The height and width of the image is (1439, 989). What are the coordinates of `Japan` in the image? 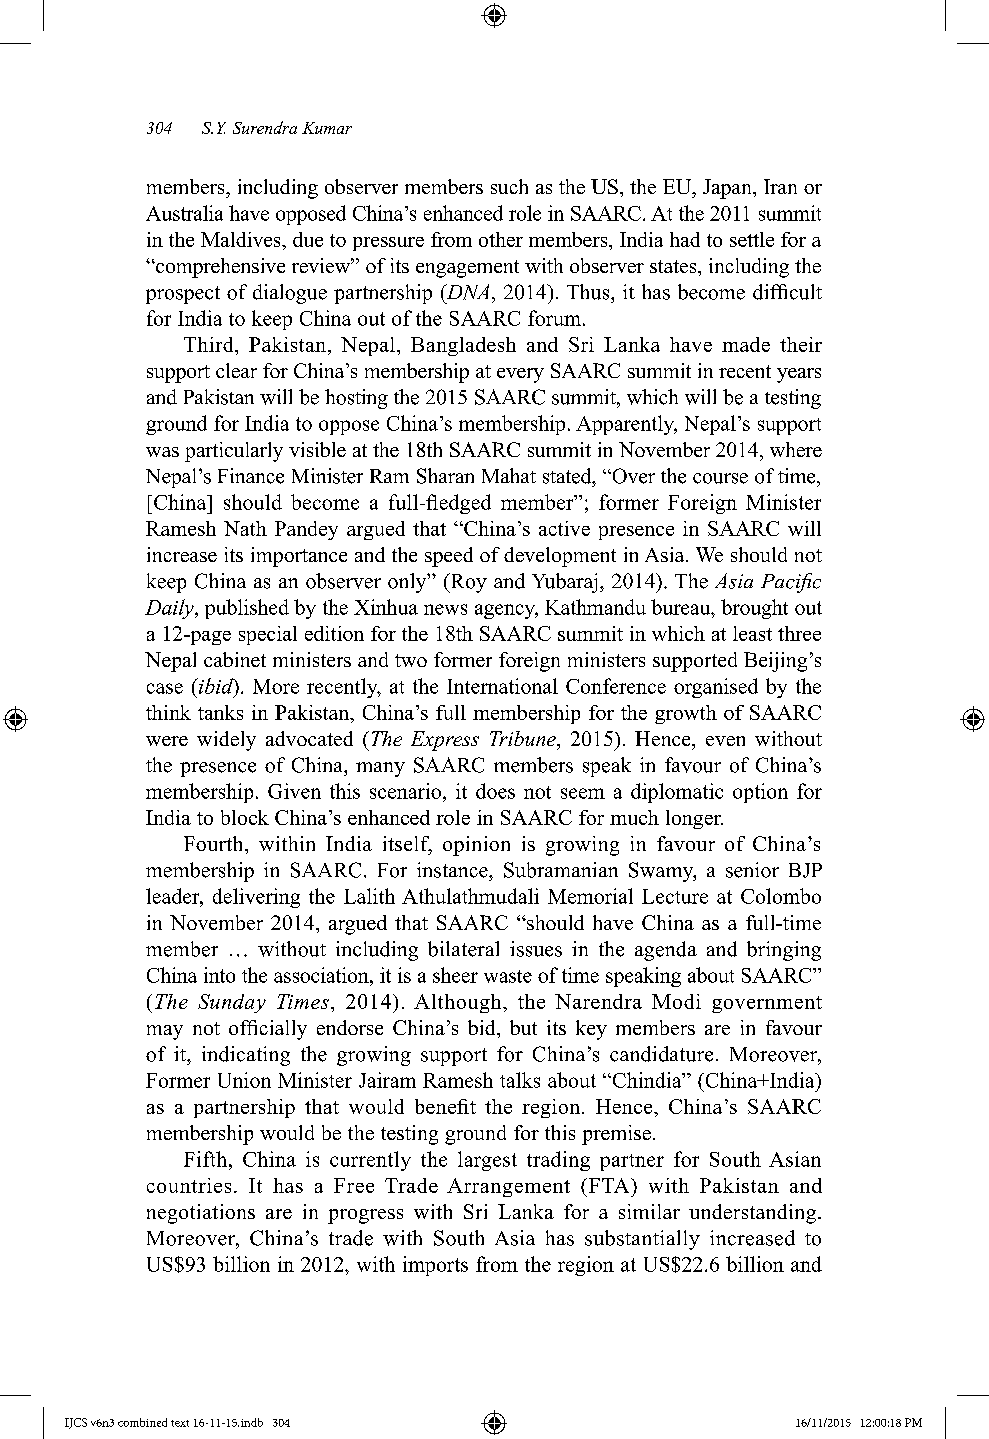 It's located at (728, 189).
